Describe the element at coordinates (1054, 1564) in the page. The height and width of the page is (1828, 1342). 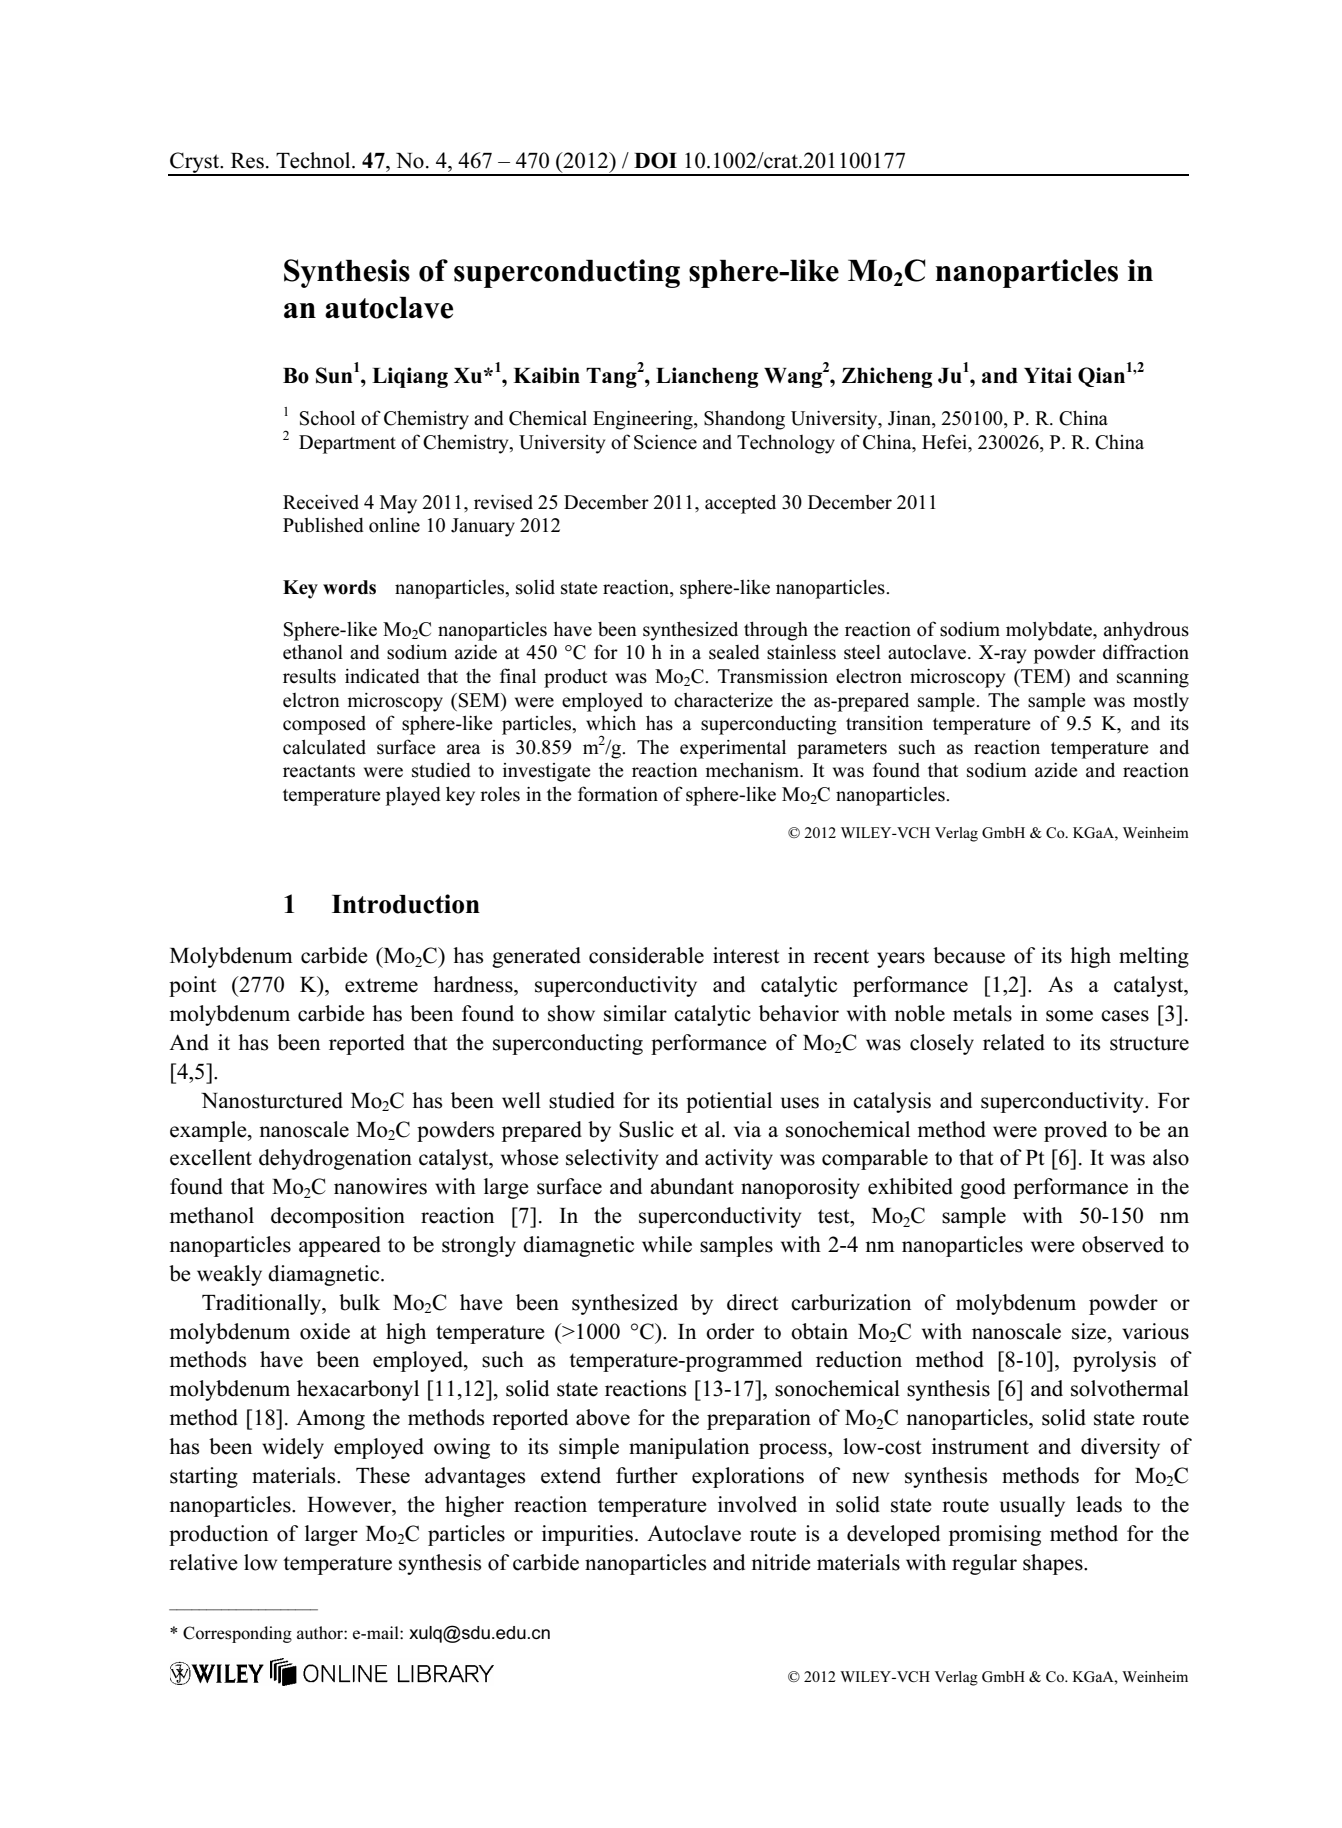
I see `shapes` at that location.
